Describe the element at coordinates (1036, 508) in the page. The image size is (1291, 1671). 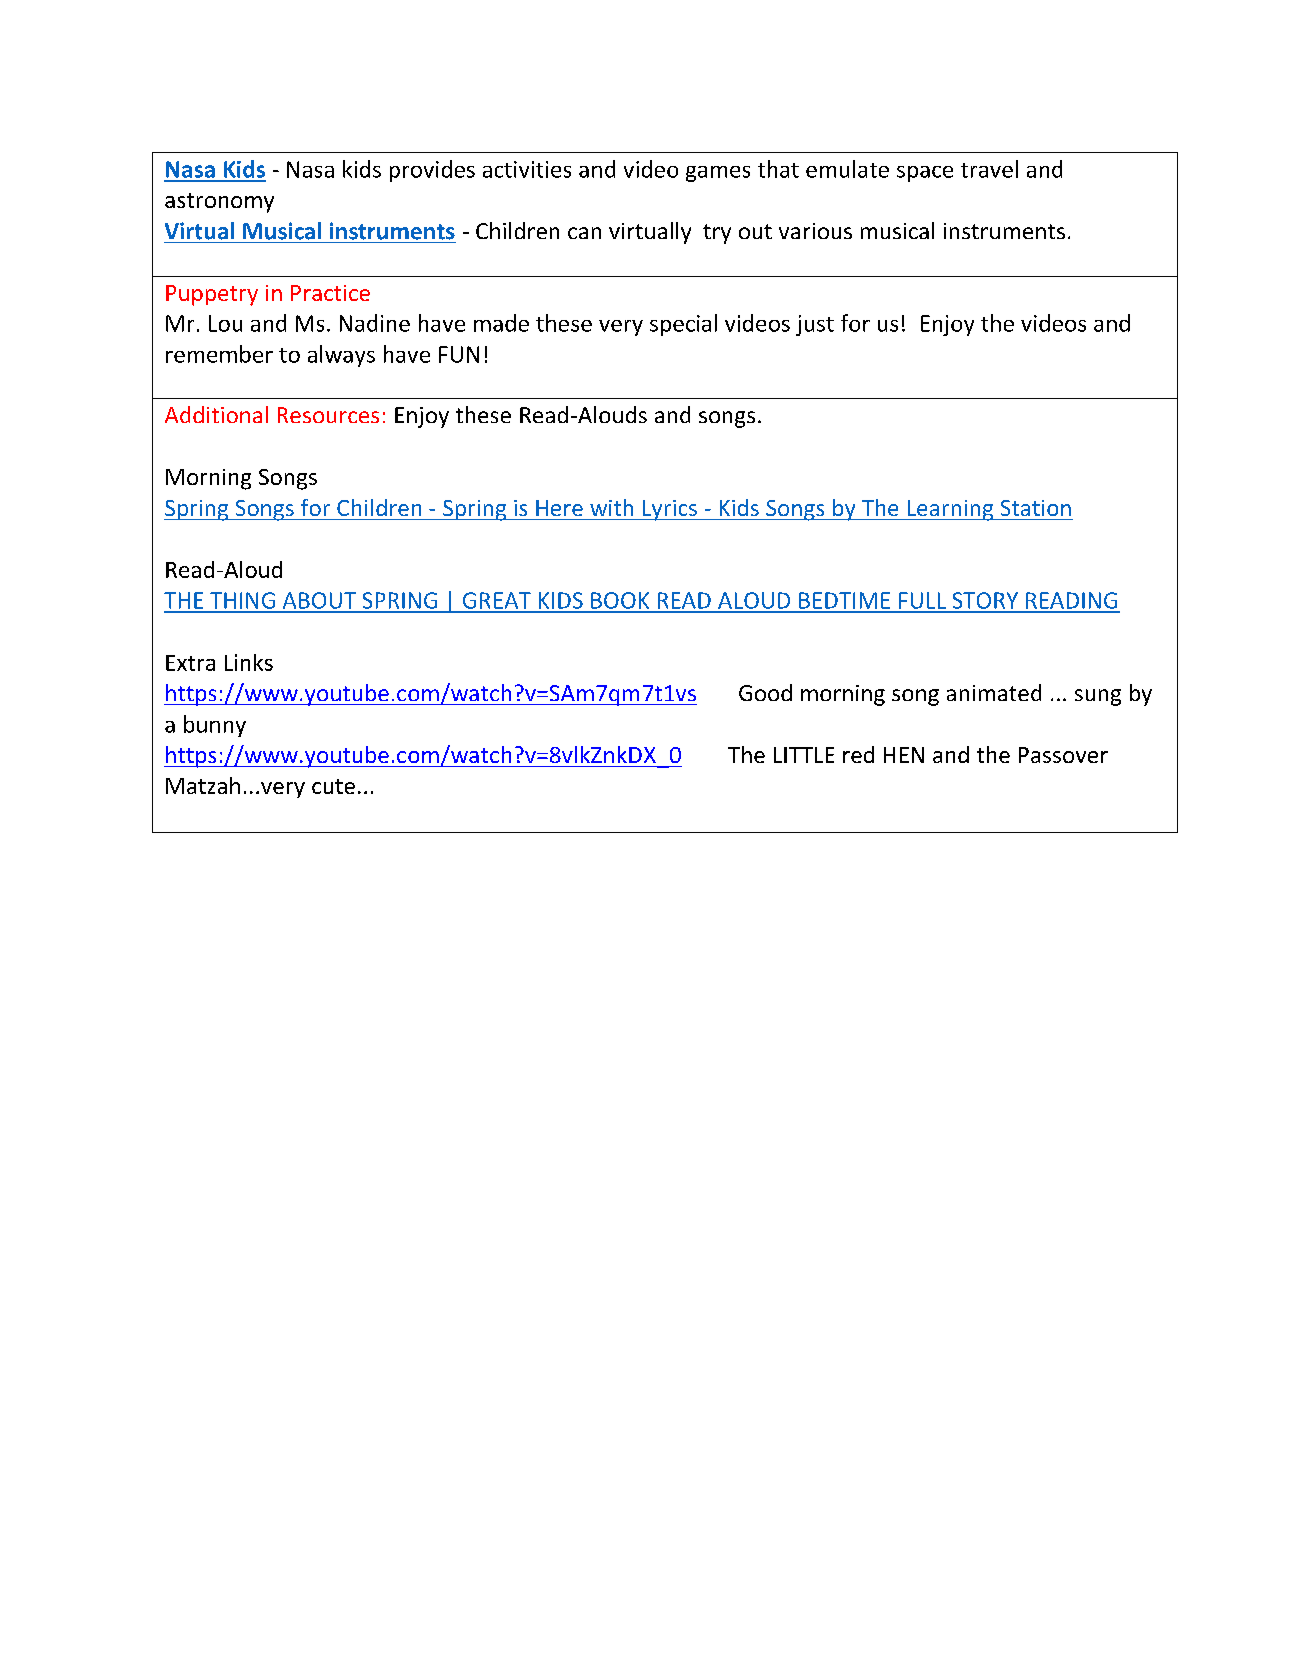
I see `Station` at that location.
